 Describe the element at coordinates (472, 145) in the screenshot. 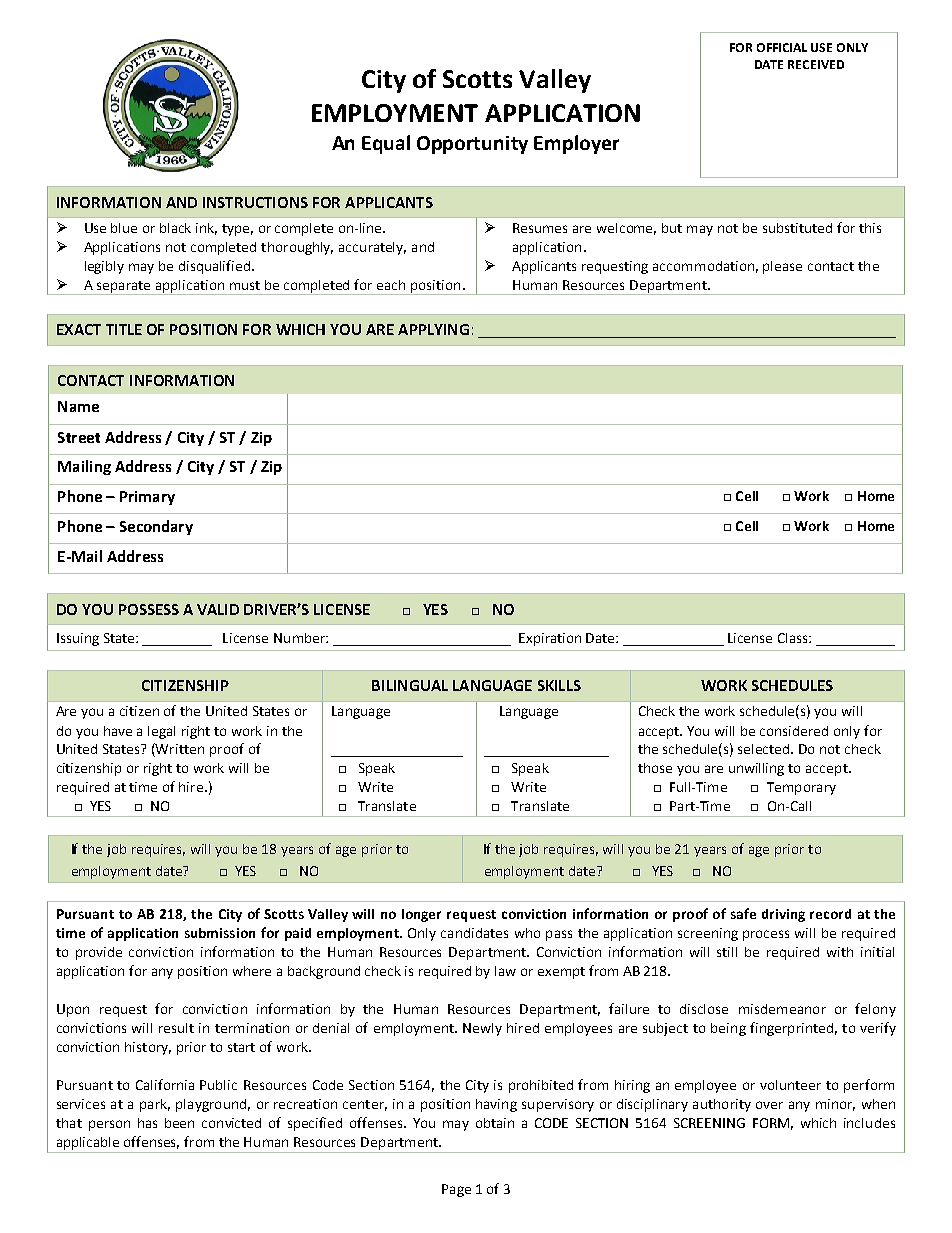

I see `Opportunity` at that location.
